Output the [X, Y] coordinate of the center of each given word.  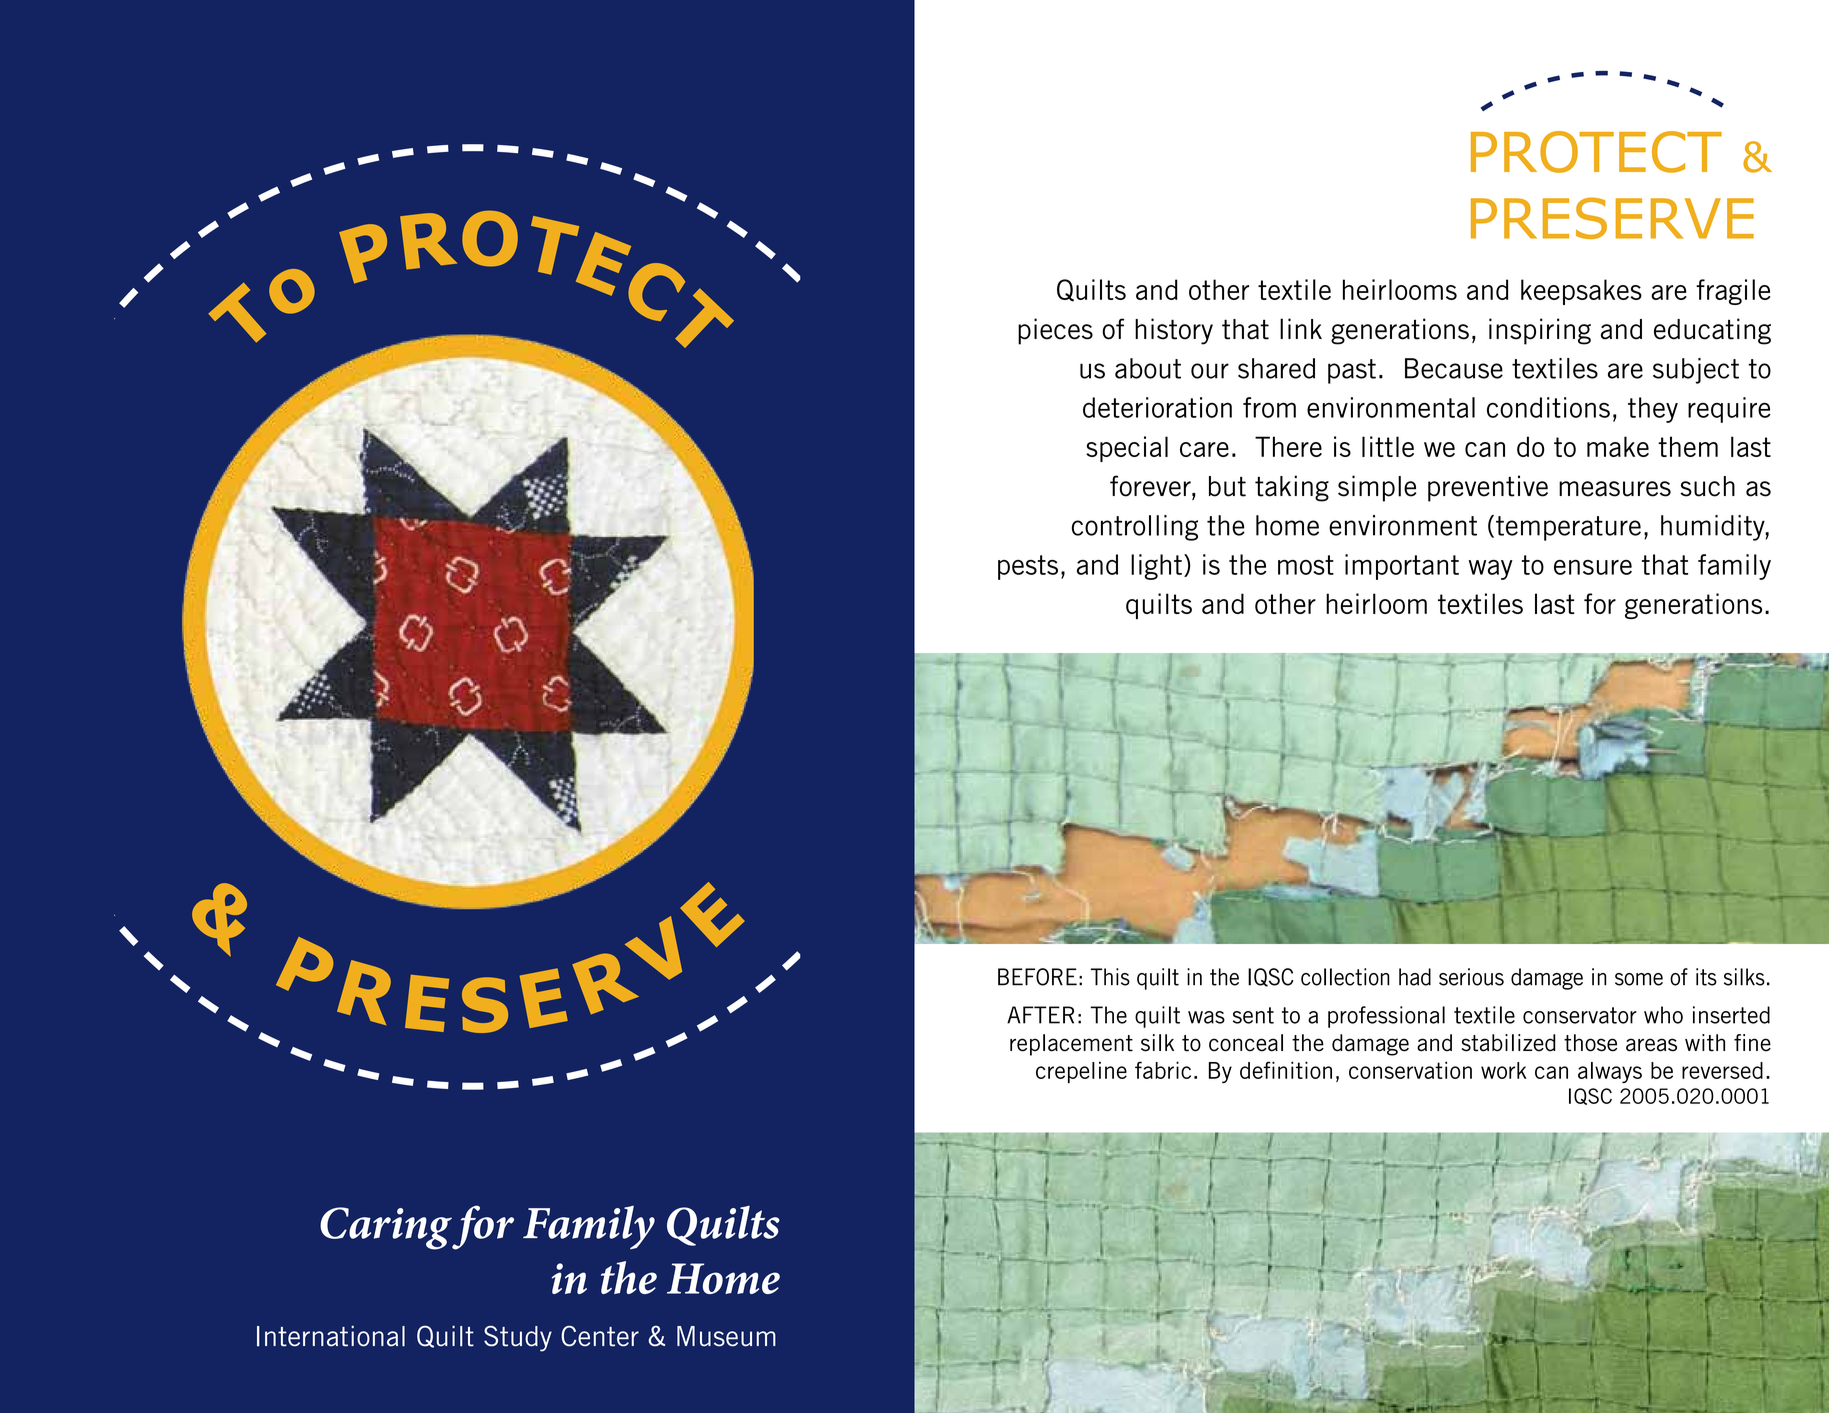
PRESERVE [1612, 218]
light [1156, 567]
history [1174, 331]
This [1110, 977]
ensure [1593, 567]
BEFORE [1037, 977]
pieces [1055, 331]
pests [1028, 567]
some [1639, 979]
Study [518, 1338]
